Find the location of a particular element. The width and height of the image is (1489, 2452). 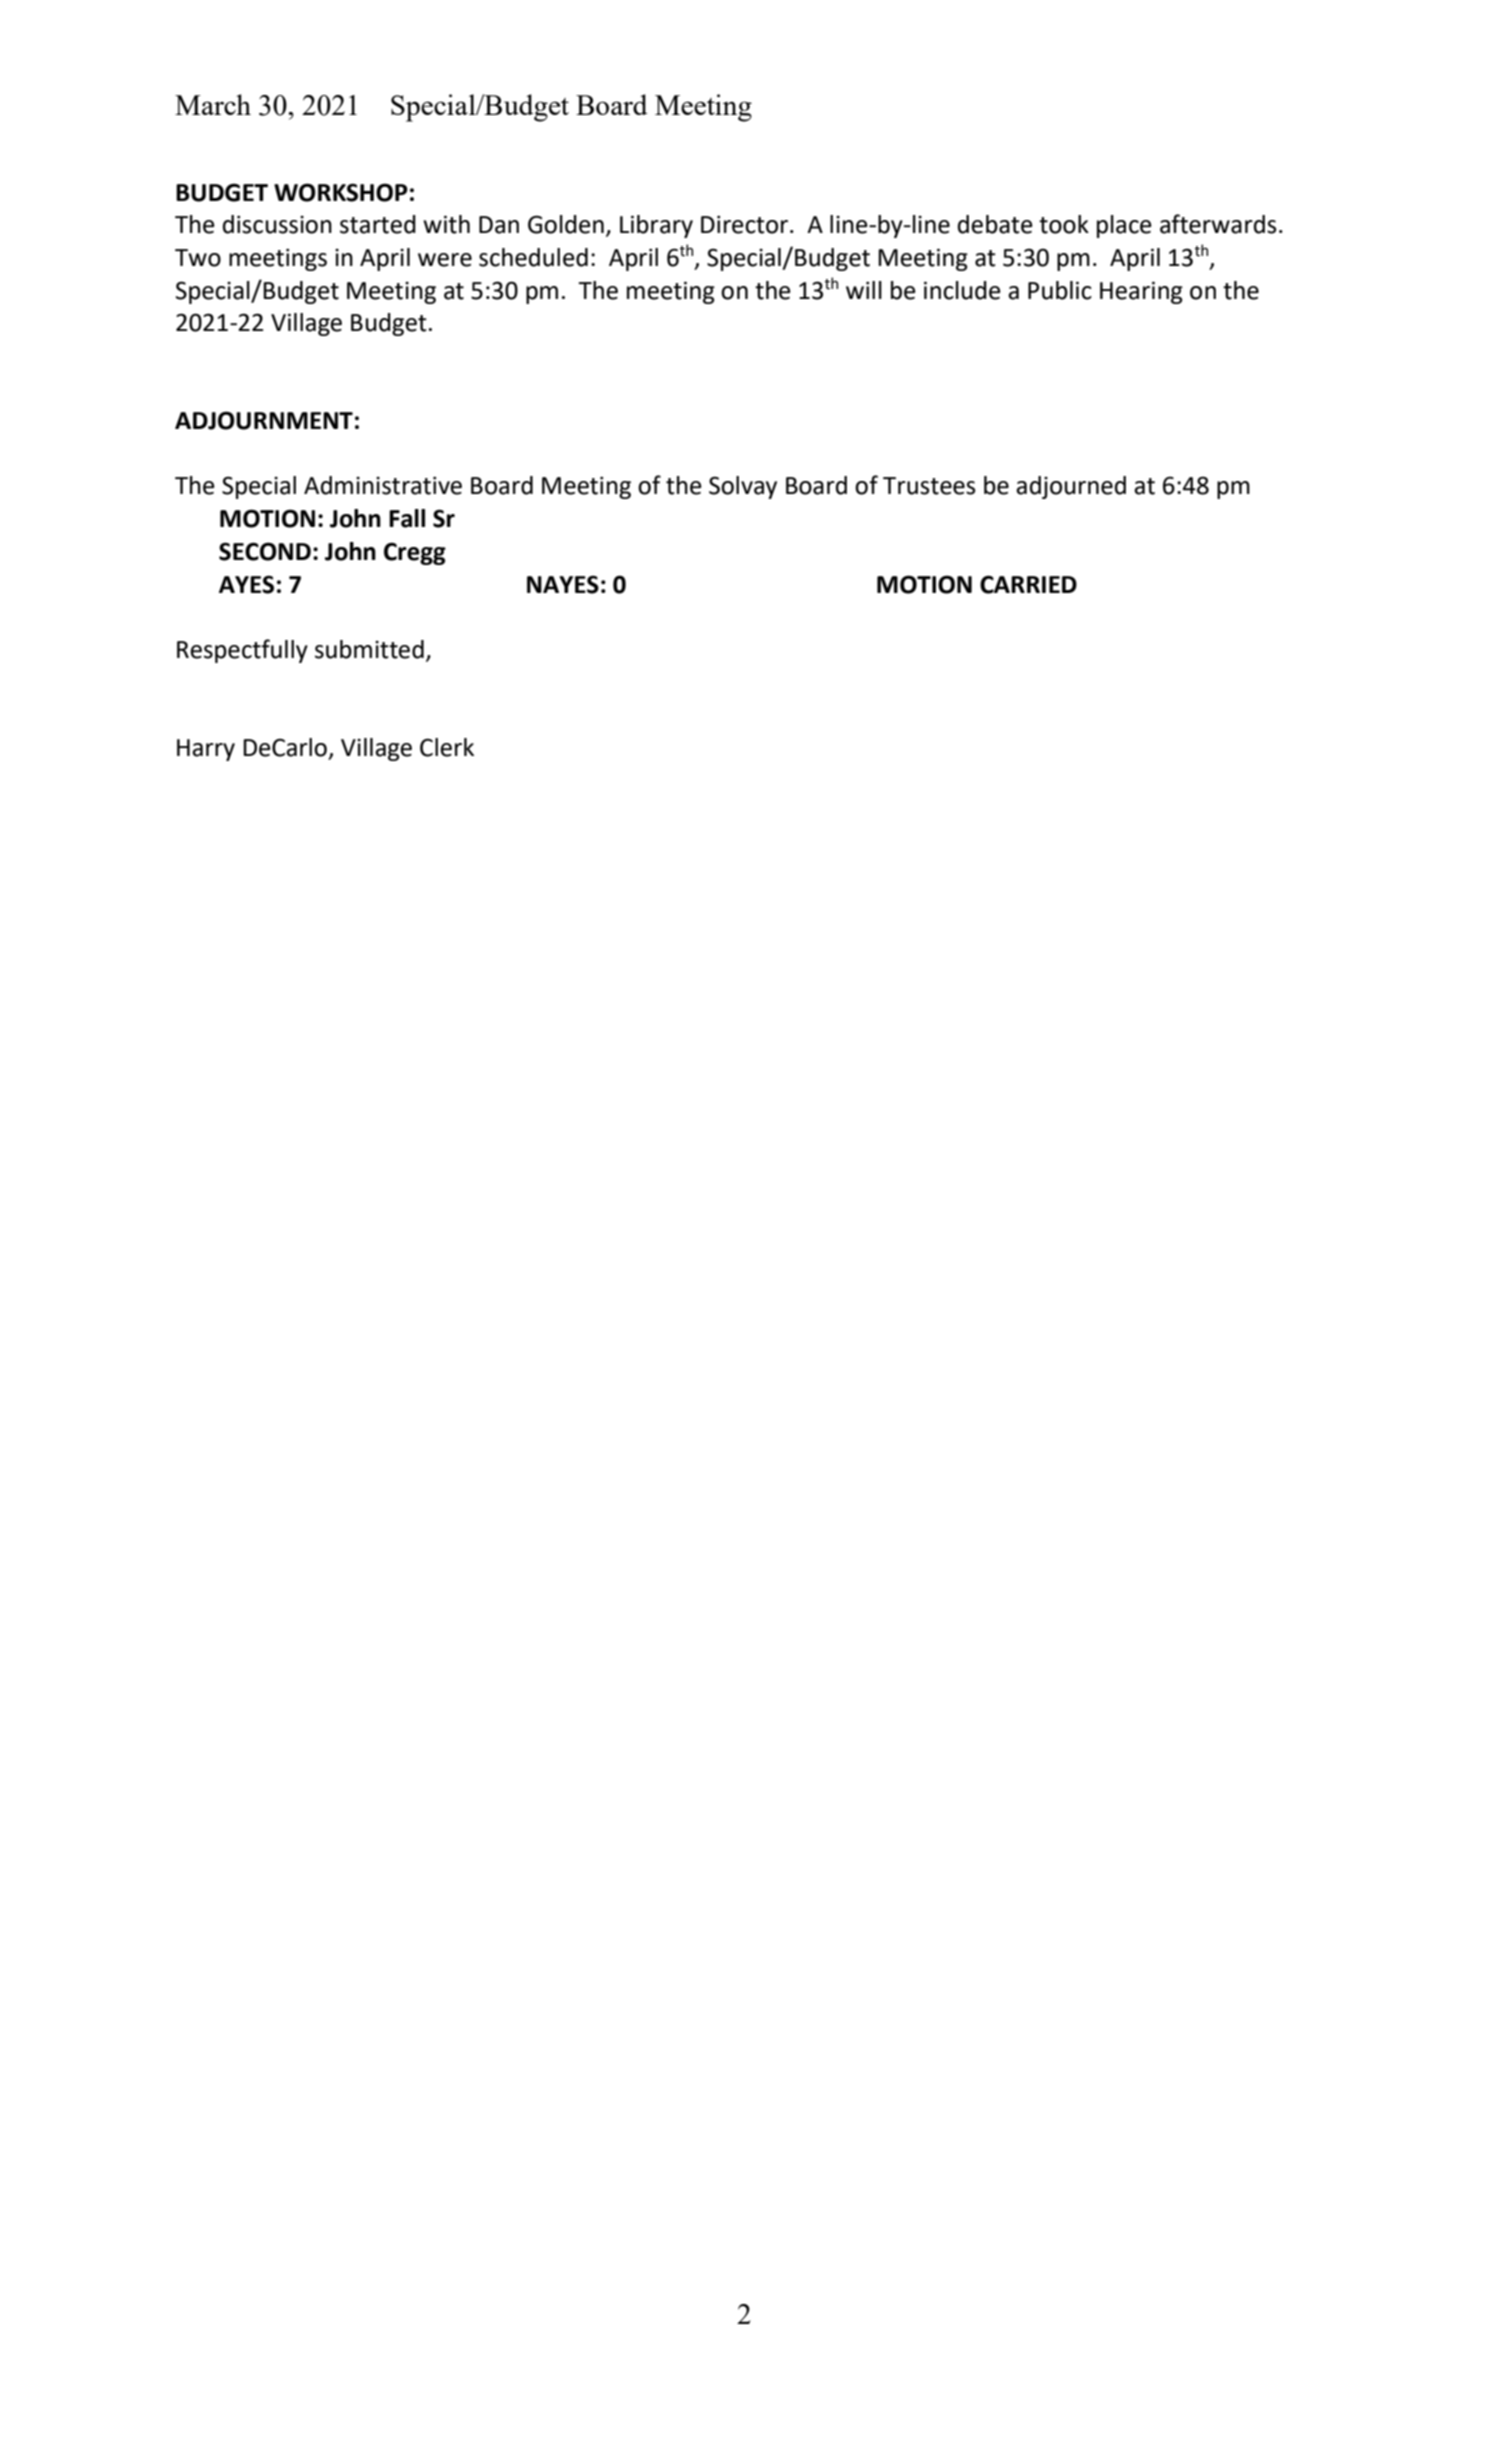

discussion is located at coordinates (277, 224).
